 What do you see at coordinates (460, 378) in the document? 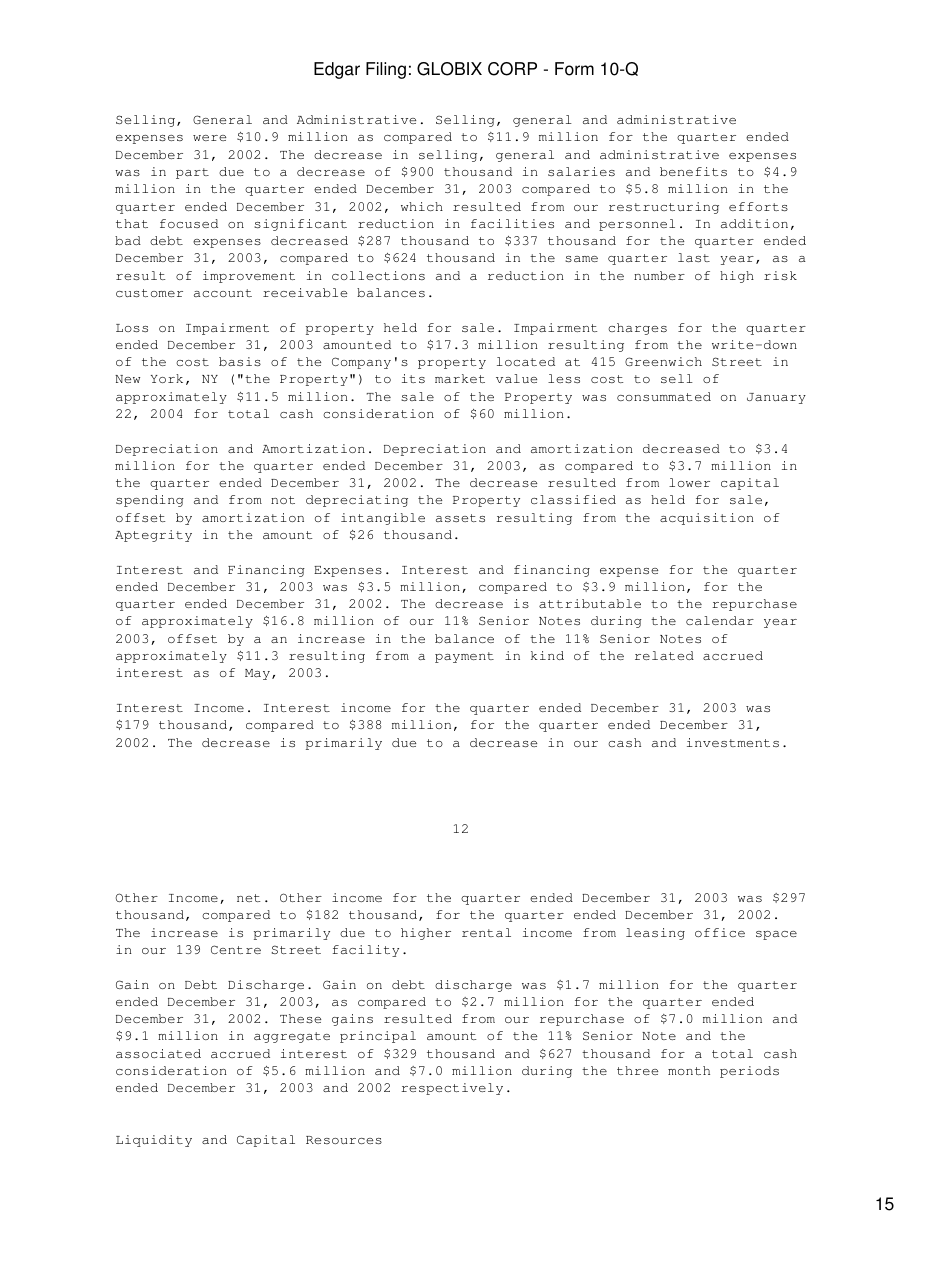
I see `market` at bounding box center [460, 378].
